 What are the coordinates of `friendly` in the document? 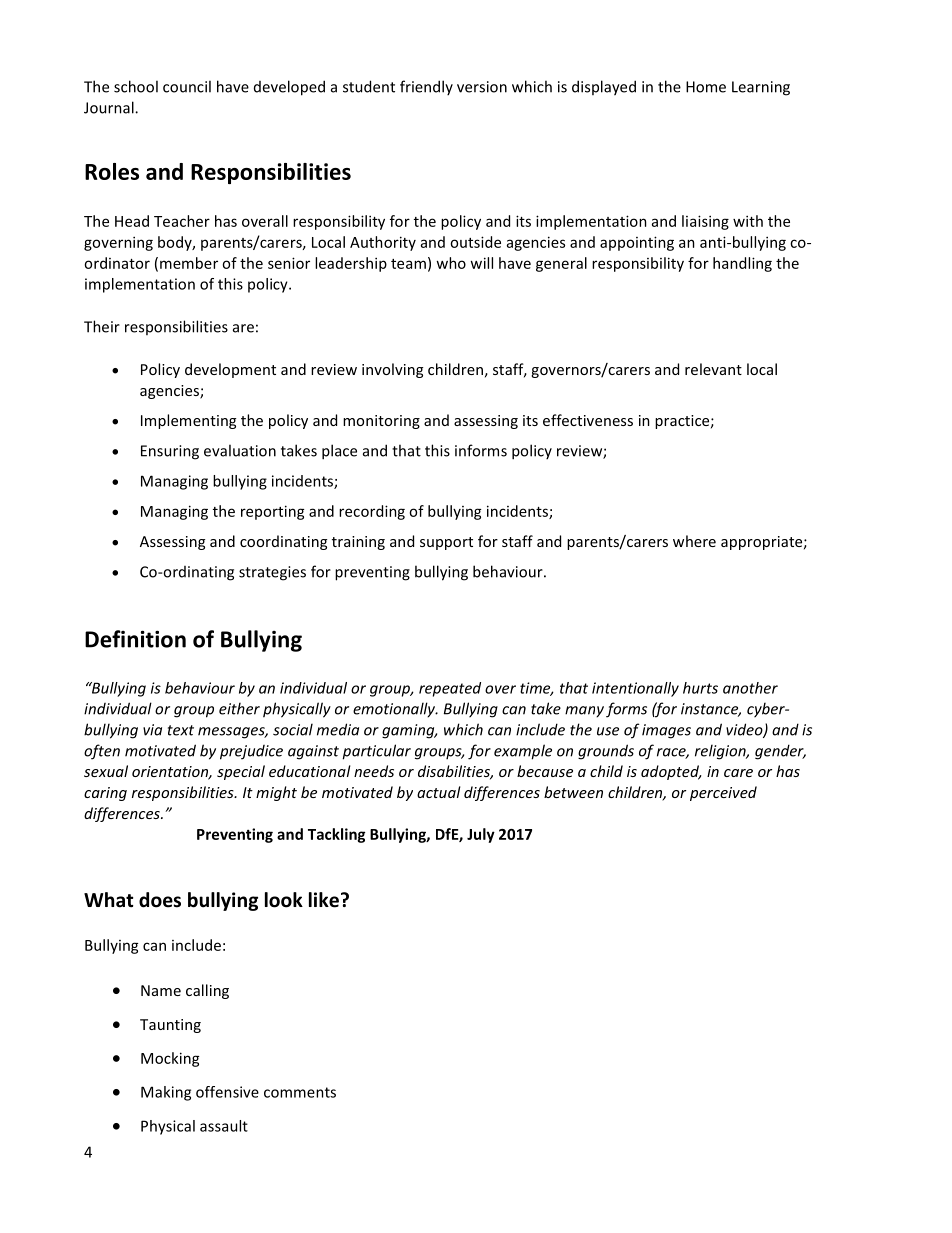 It's located at (426, 87).
